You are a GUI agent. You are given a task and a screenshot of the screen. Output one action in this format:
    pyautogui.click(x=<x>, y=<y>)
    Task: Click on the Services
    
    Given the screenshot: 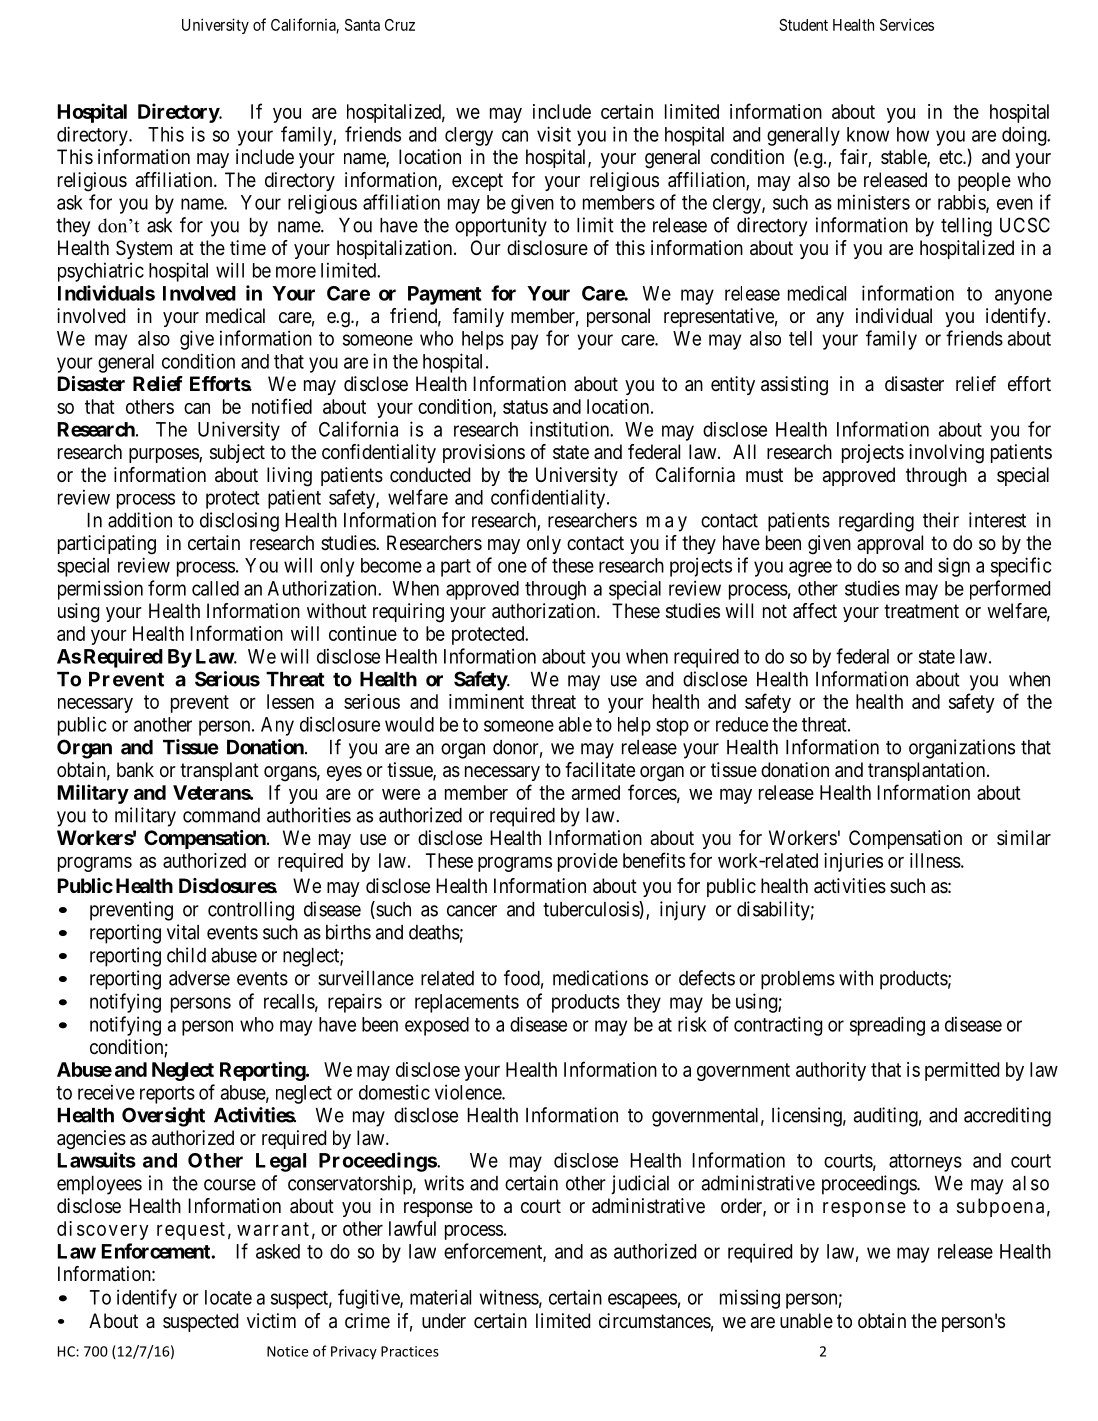 What is the action you would take?
    pyautogui.click(x=907, y=24)
